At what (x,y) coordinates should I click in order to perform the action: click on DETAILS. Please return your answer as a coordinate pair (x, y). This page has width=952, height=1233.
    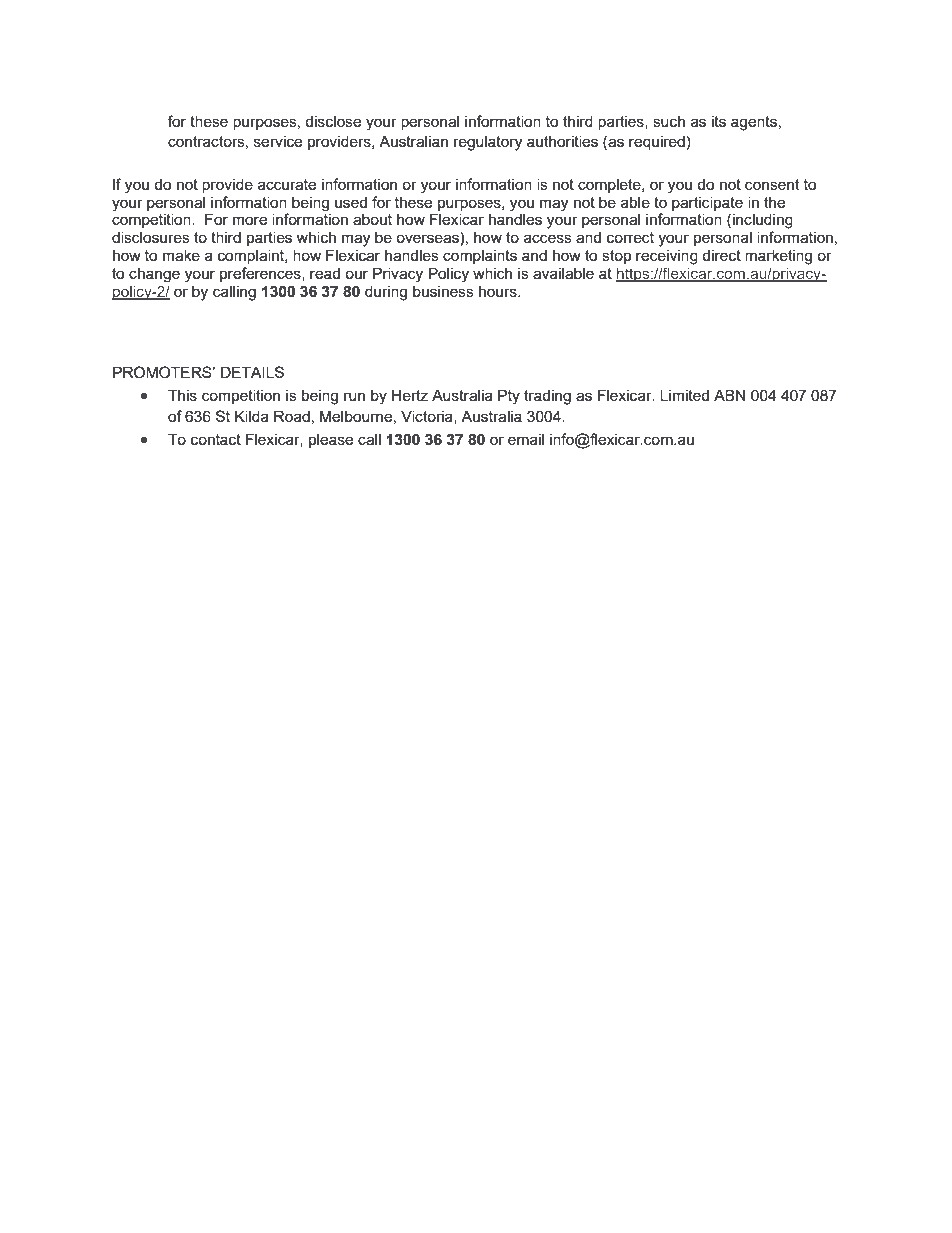
    Looking at the image, I should click on (252, 372).
